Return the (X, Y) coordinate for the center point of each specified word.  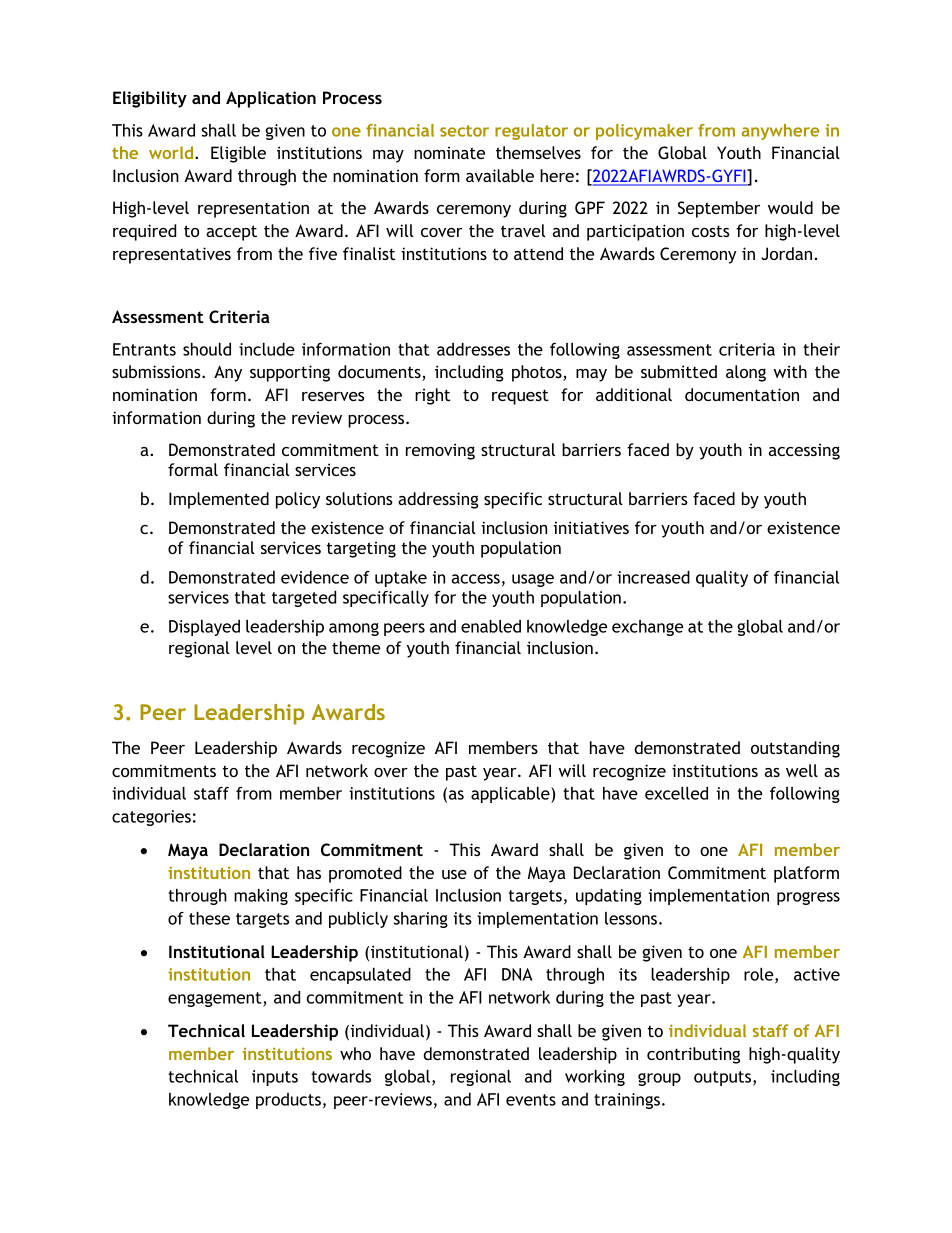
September (719, 209)
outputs (724, 1078)
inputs (275, 1078)
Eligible (238, 154)
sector (464, 131)
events (531, 1100)
